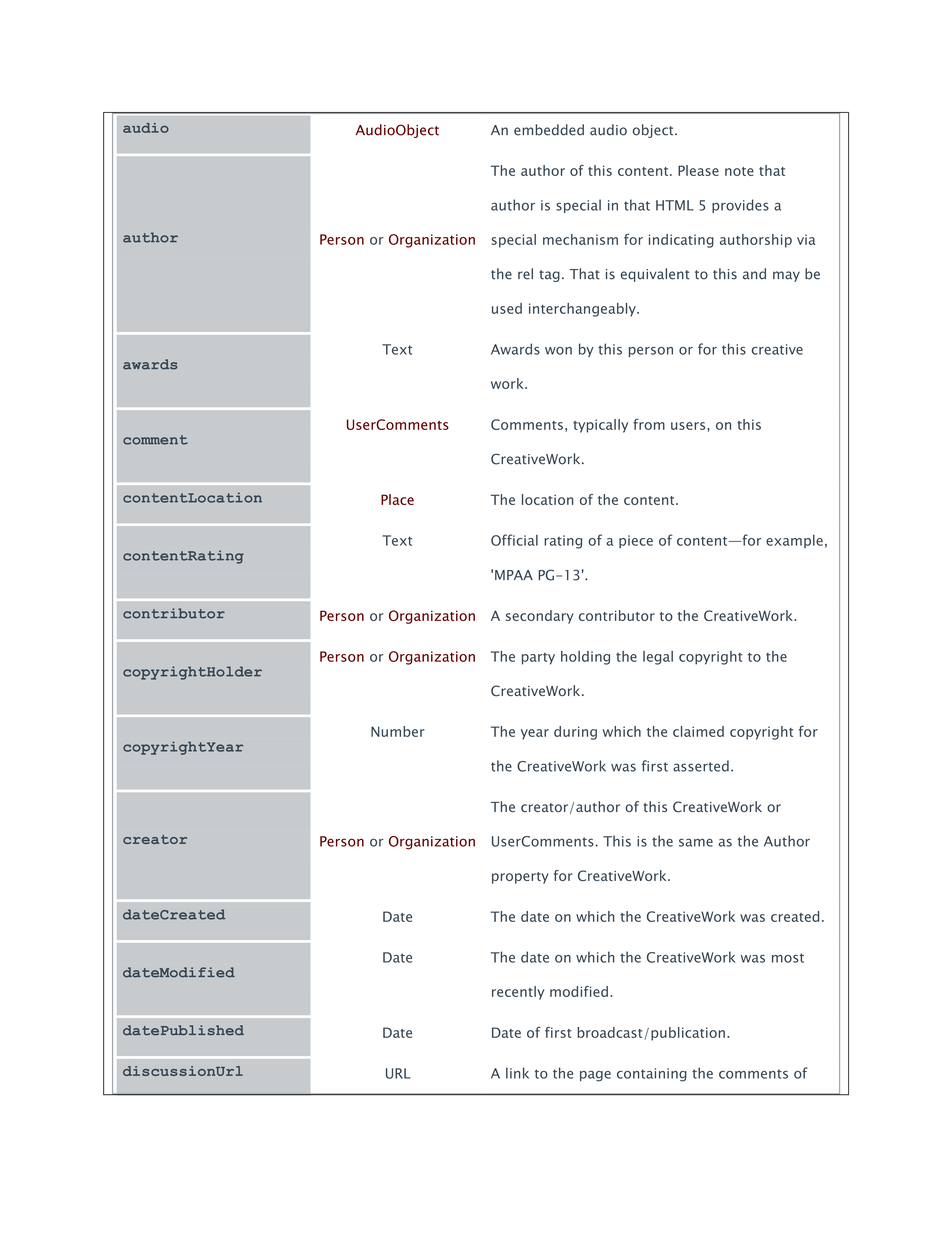 This document has width=952, height=1233. What do you see at coordinates (549, 130) in the document?
I see `embedded` at bounding box center [549, 130].
